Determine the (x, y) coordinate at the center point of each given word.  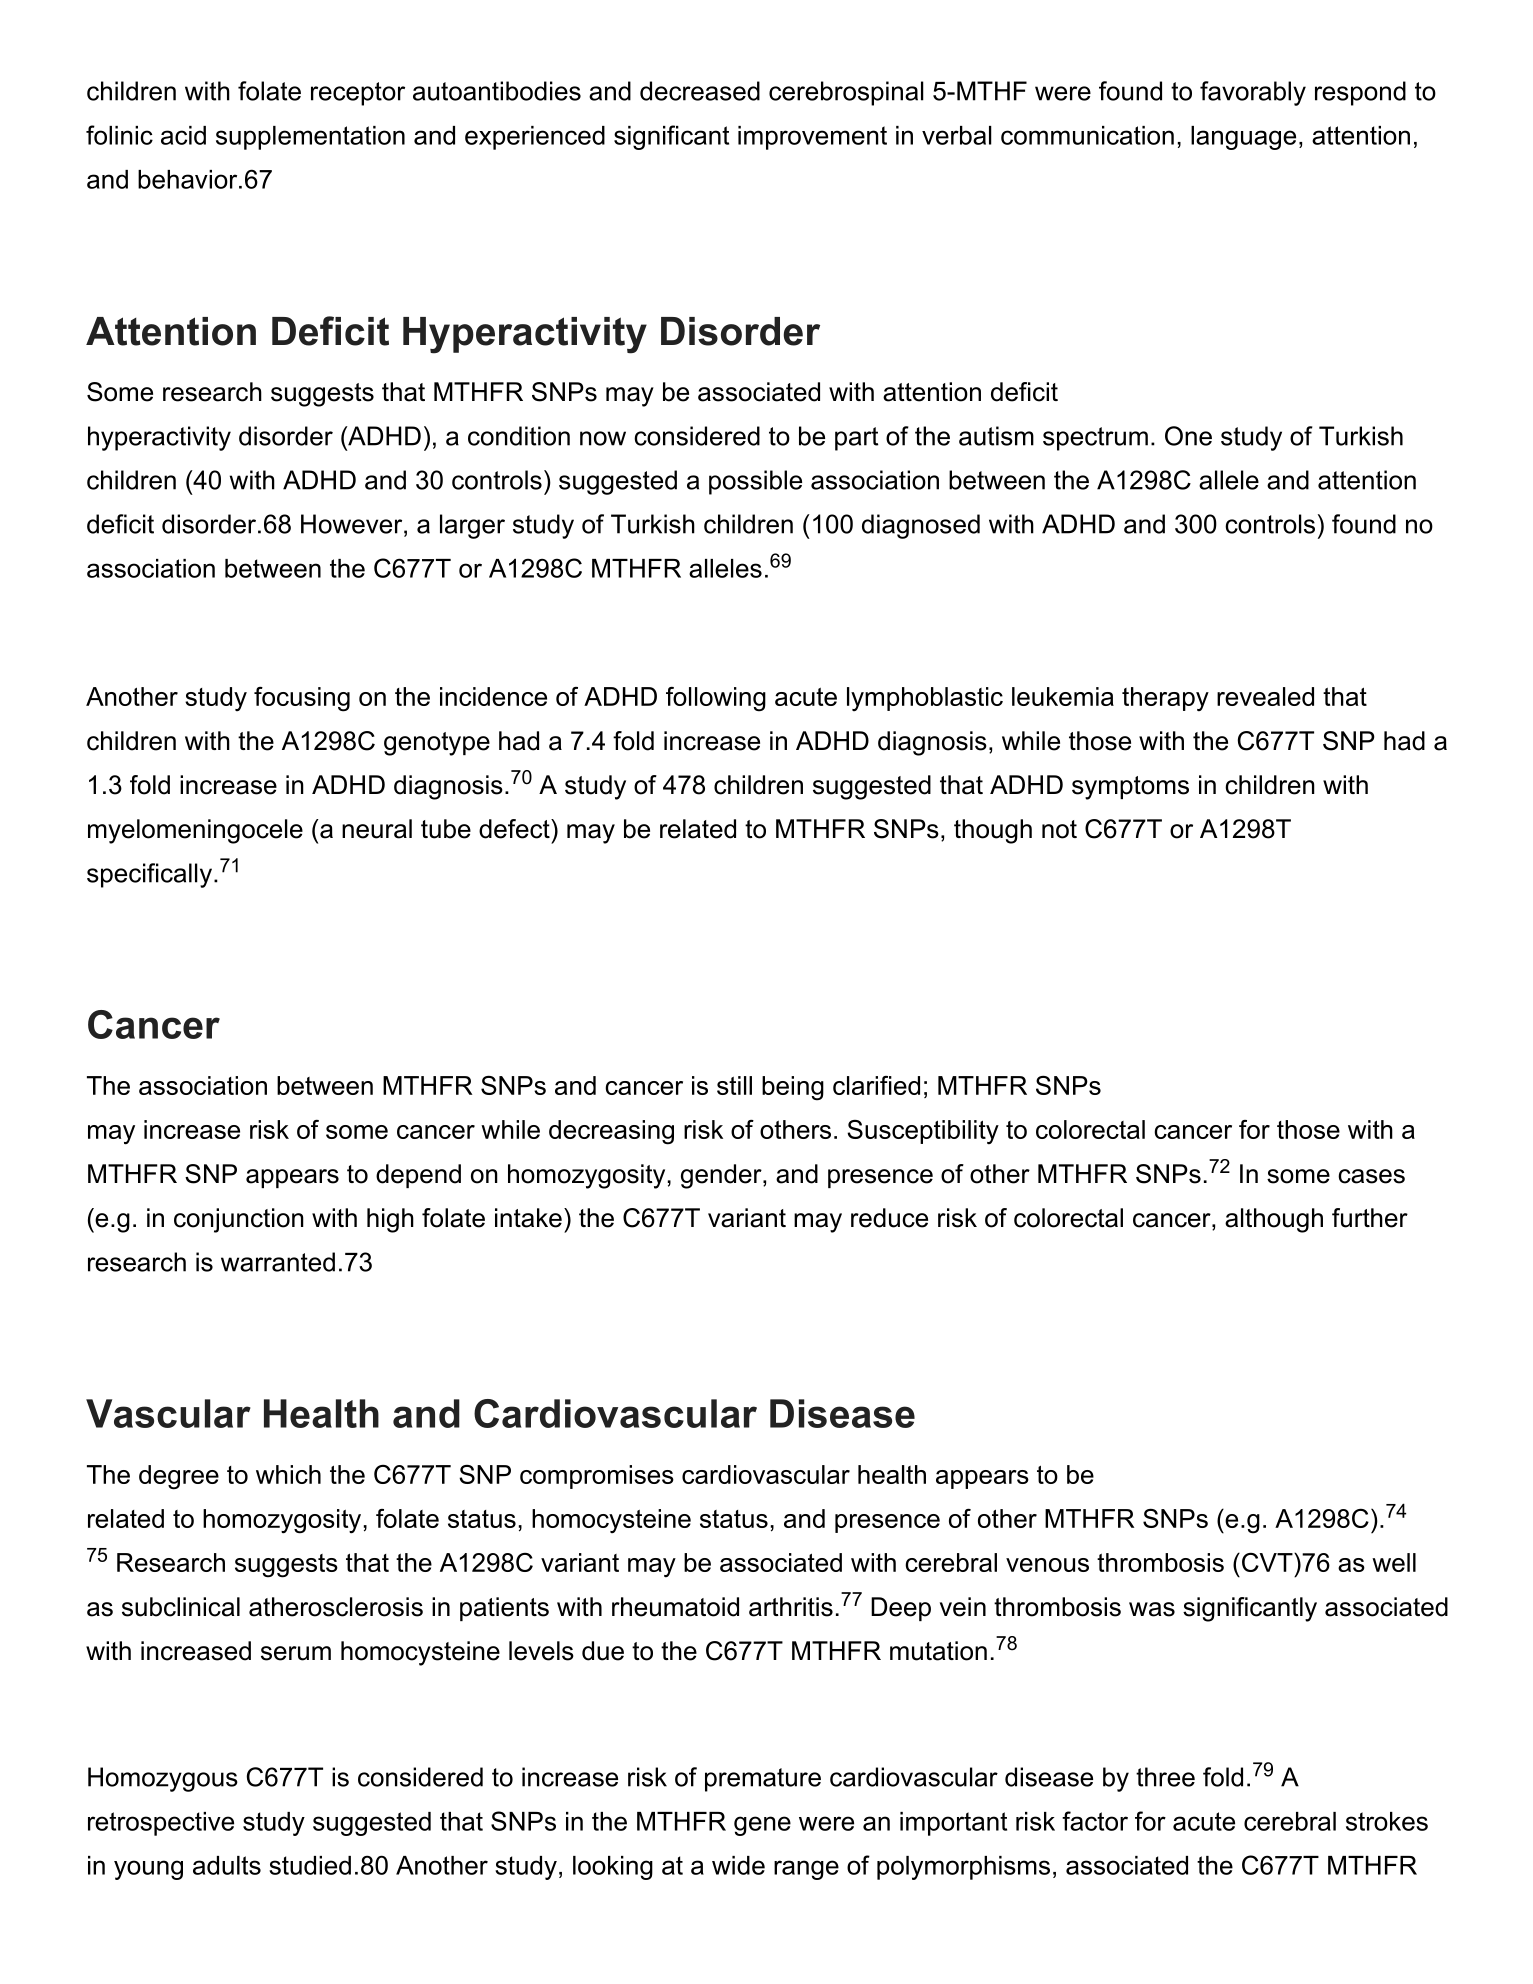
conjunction (239, 1220)
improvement (812, 138)
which (288, 1474)
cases (1371, 1176)
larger (472, 526)
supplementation (310, 138)
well (1394, 1562)
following (716, 699)
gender (722, 1176)
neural (377, 829)
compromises (597, 1477)
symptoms (1130, 788)
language (1243, 138)
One (1188, 436)
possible (755, 482)
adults (227, 1865)
